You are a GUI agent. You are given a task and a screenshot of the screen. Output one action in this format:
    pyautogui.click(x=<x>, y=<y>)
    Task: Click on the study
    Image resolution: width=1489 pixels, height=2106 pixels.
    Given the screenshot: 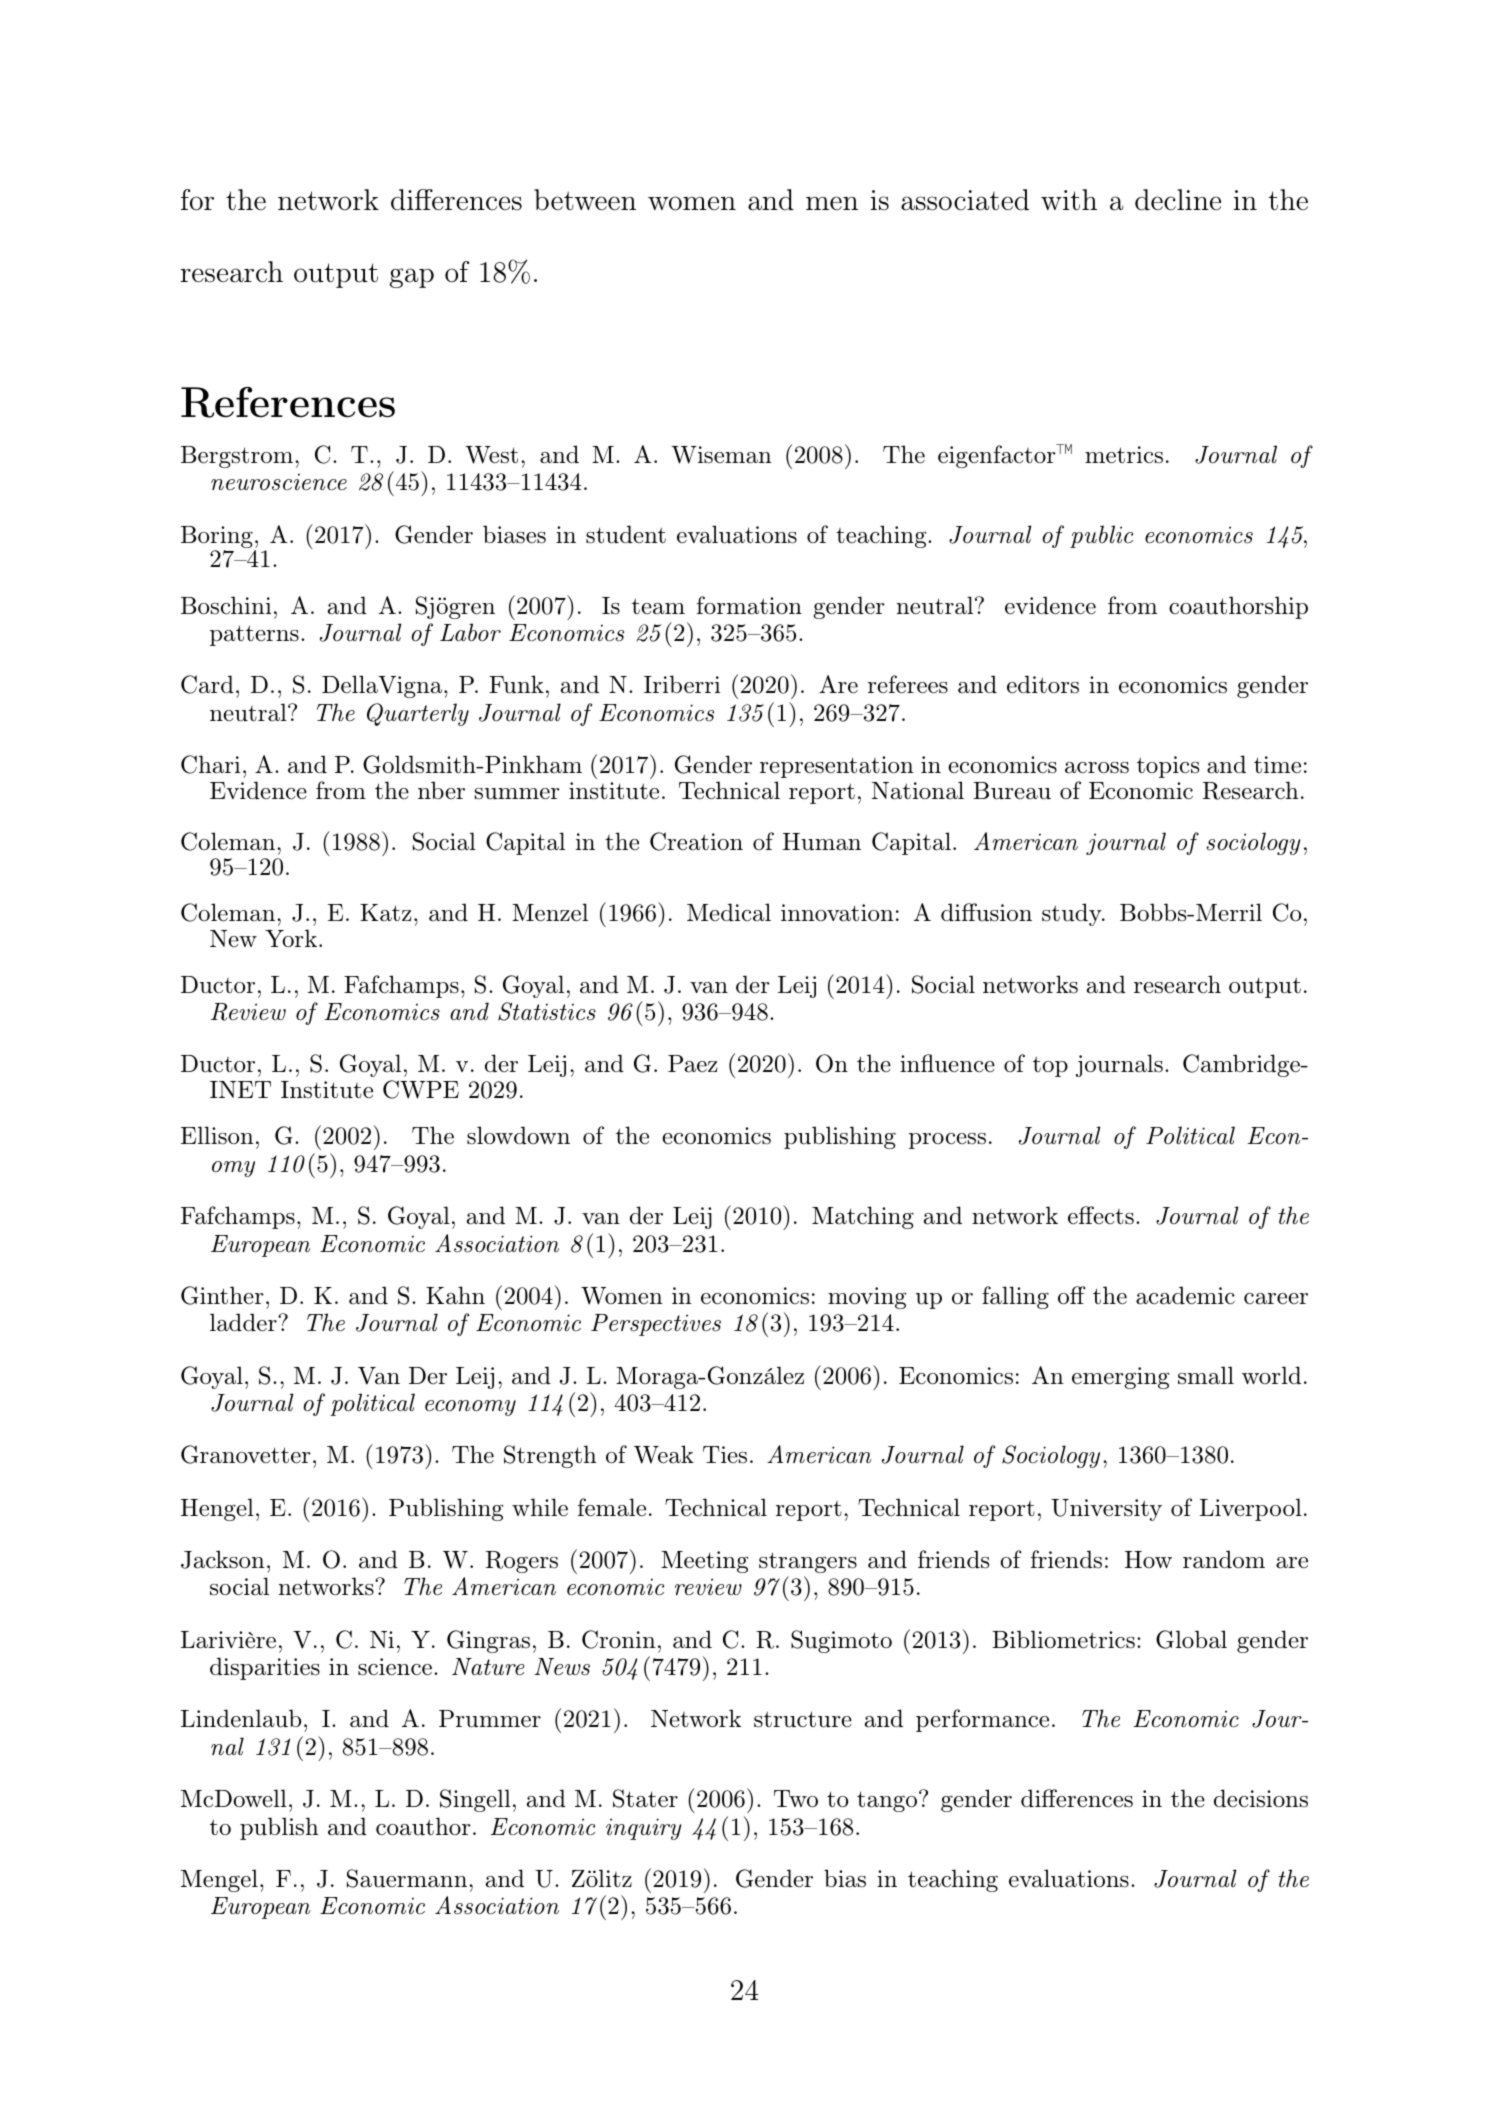 What is the action you would take?
    pyautogui.click(x=1072, y=914)
